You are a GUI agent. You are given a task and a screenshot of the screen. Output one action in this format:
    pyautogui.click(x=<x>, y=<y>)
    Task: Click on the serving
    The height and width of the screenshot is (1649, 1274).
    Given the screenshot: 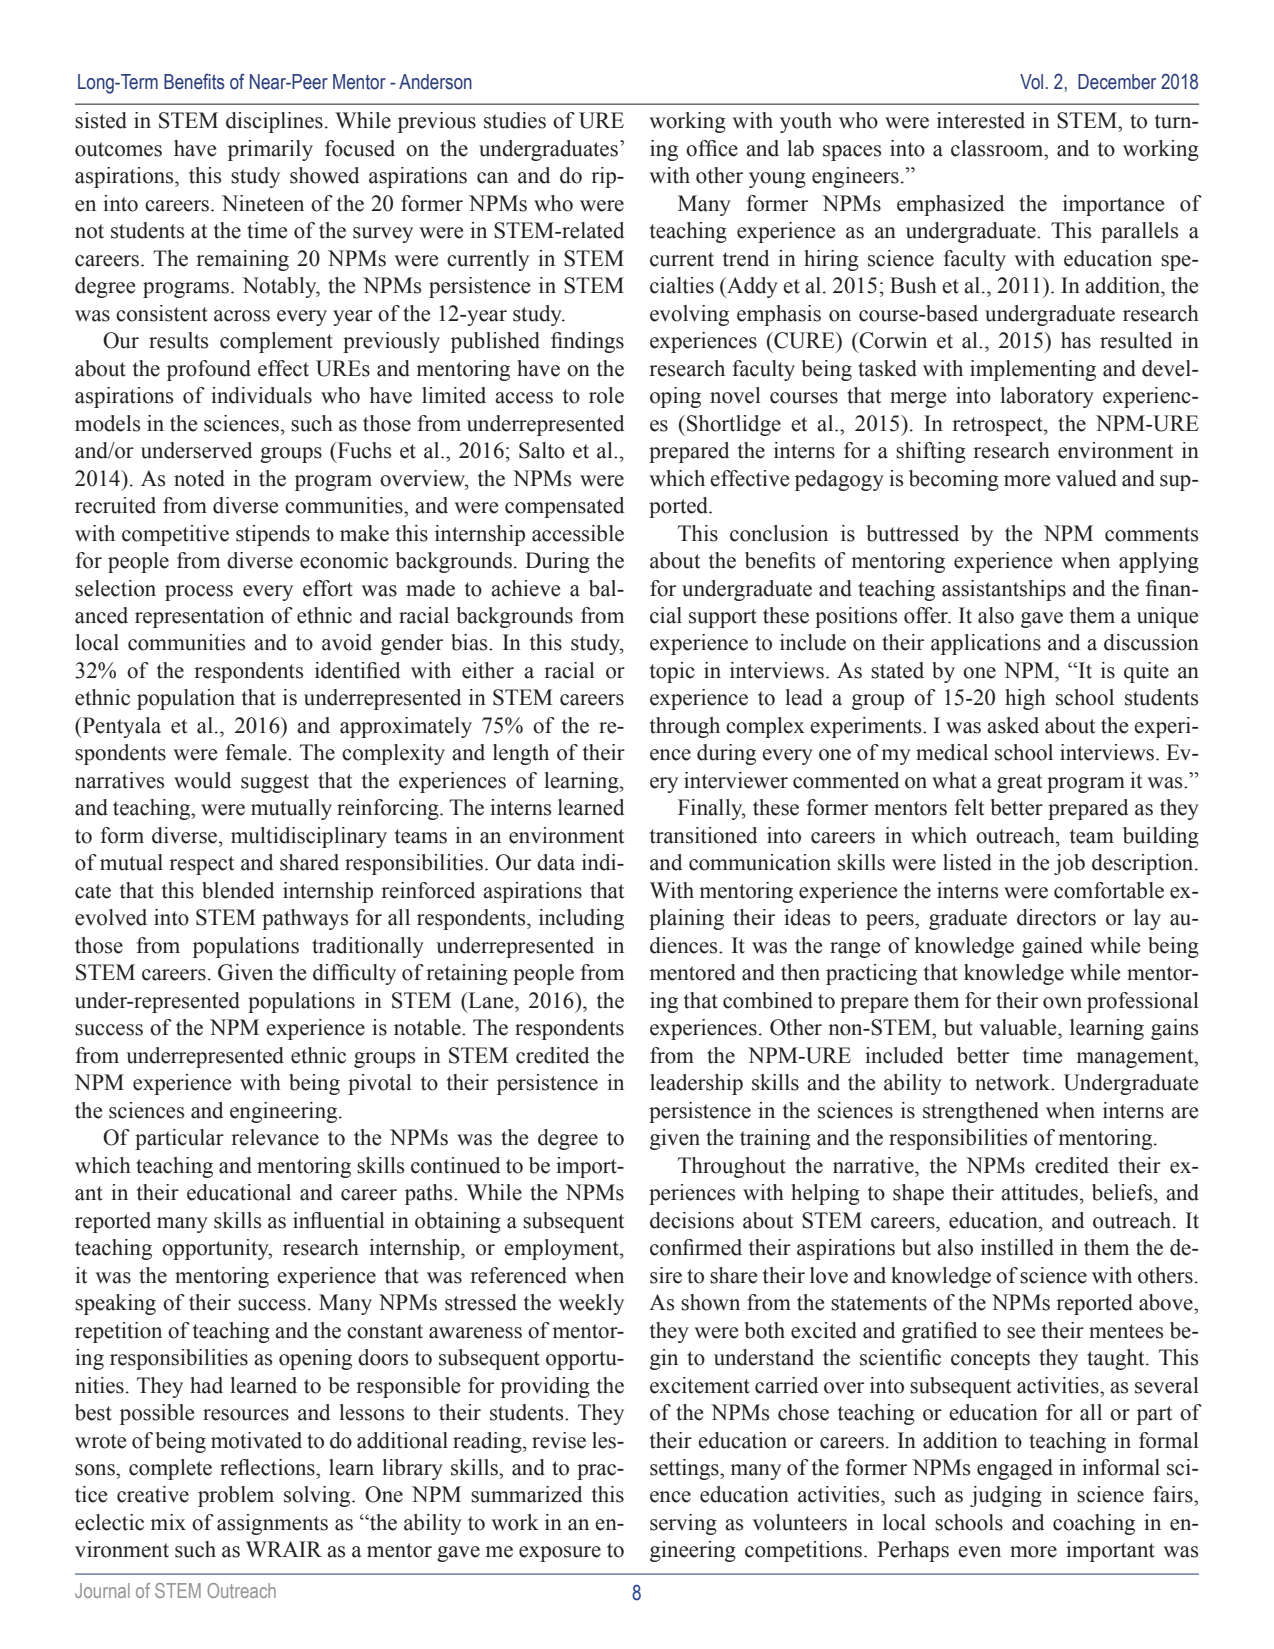 What is the action you would take?
    pyautogui.click(x=683, y=1524)
